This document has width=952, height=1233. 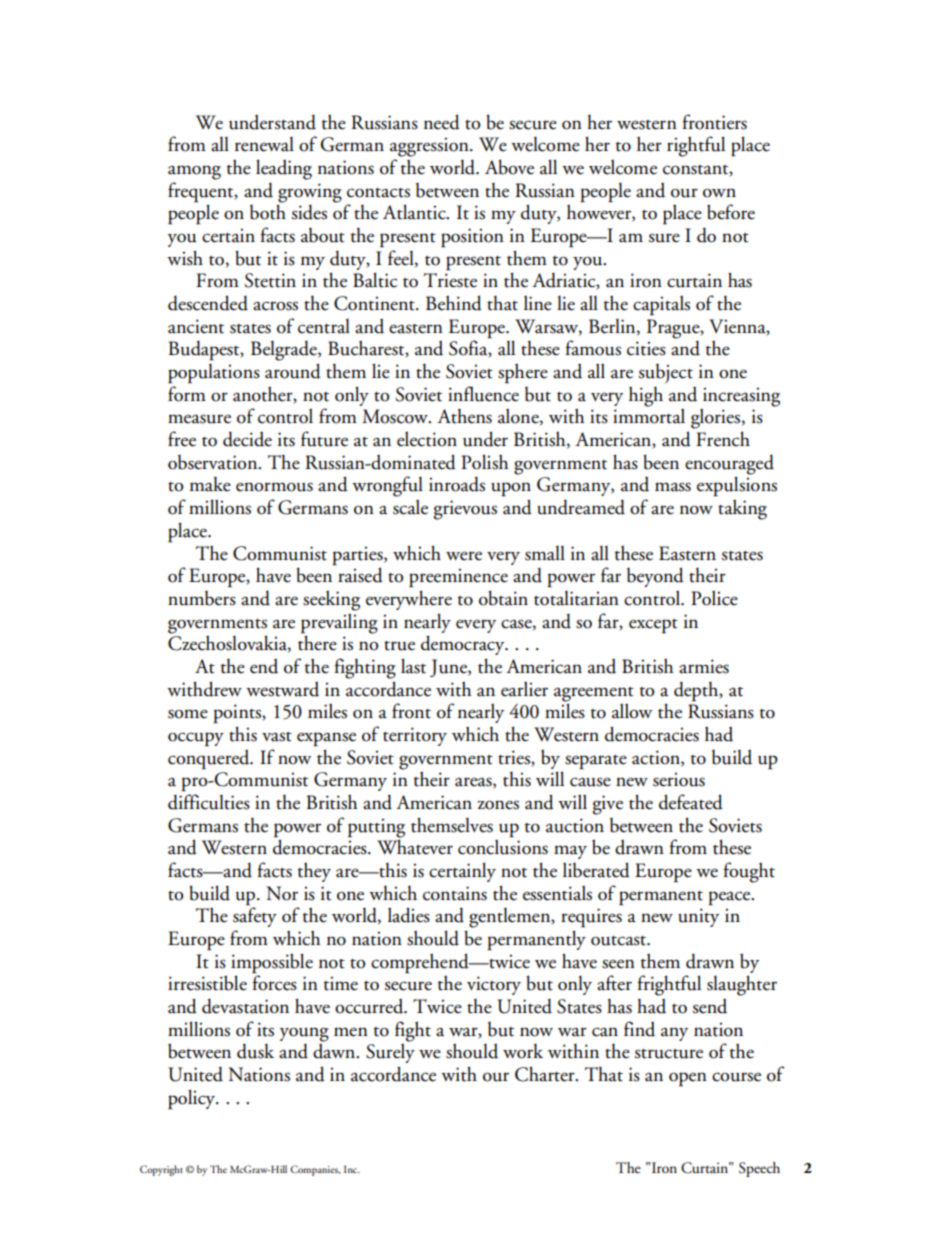 I want to click on democracy, so click(x=464, y=645).
